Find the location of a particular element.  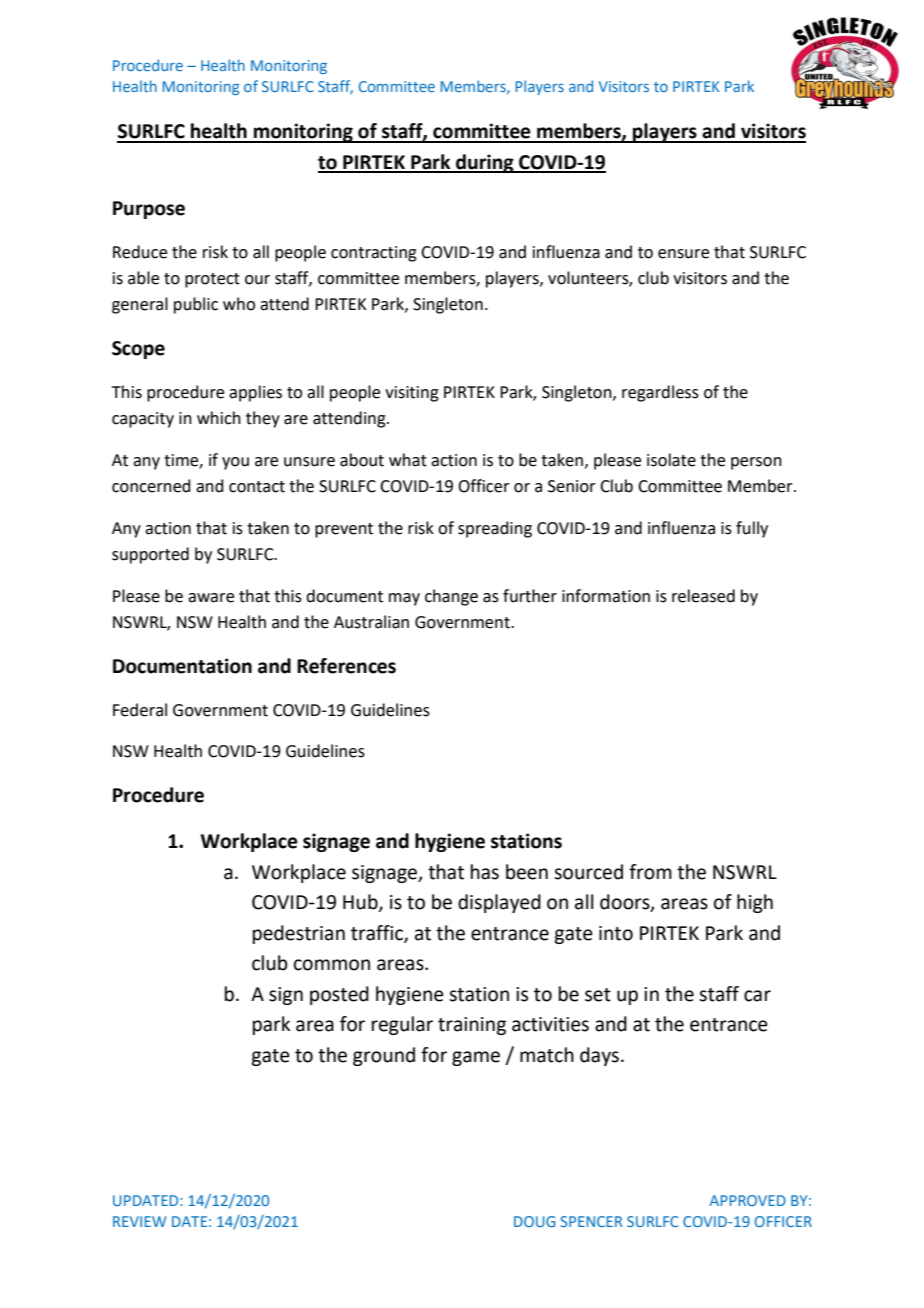

spreading is located at coordinates (495, 529).
